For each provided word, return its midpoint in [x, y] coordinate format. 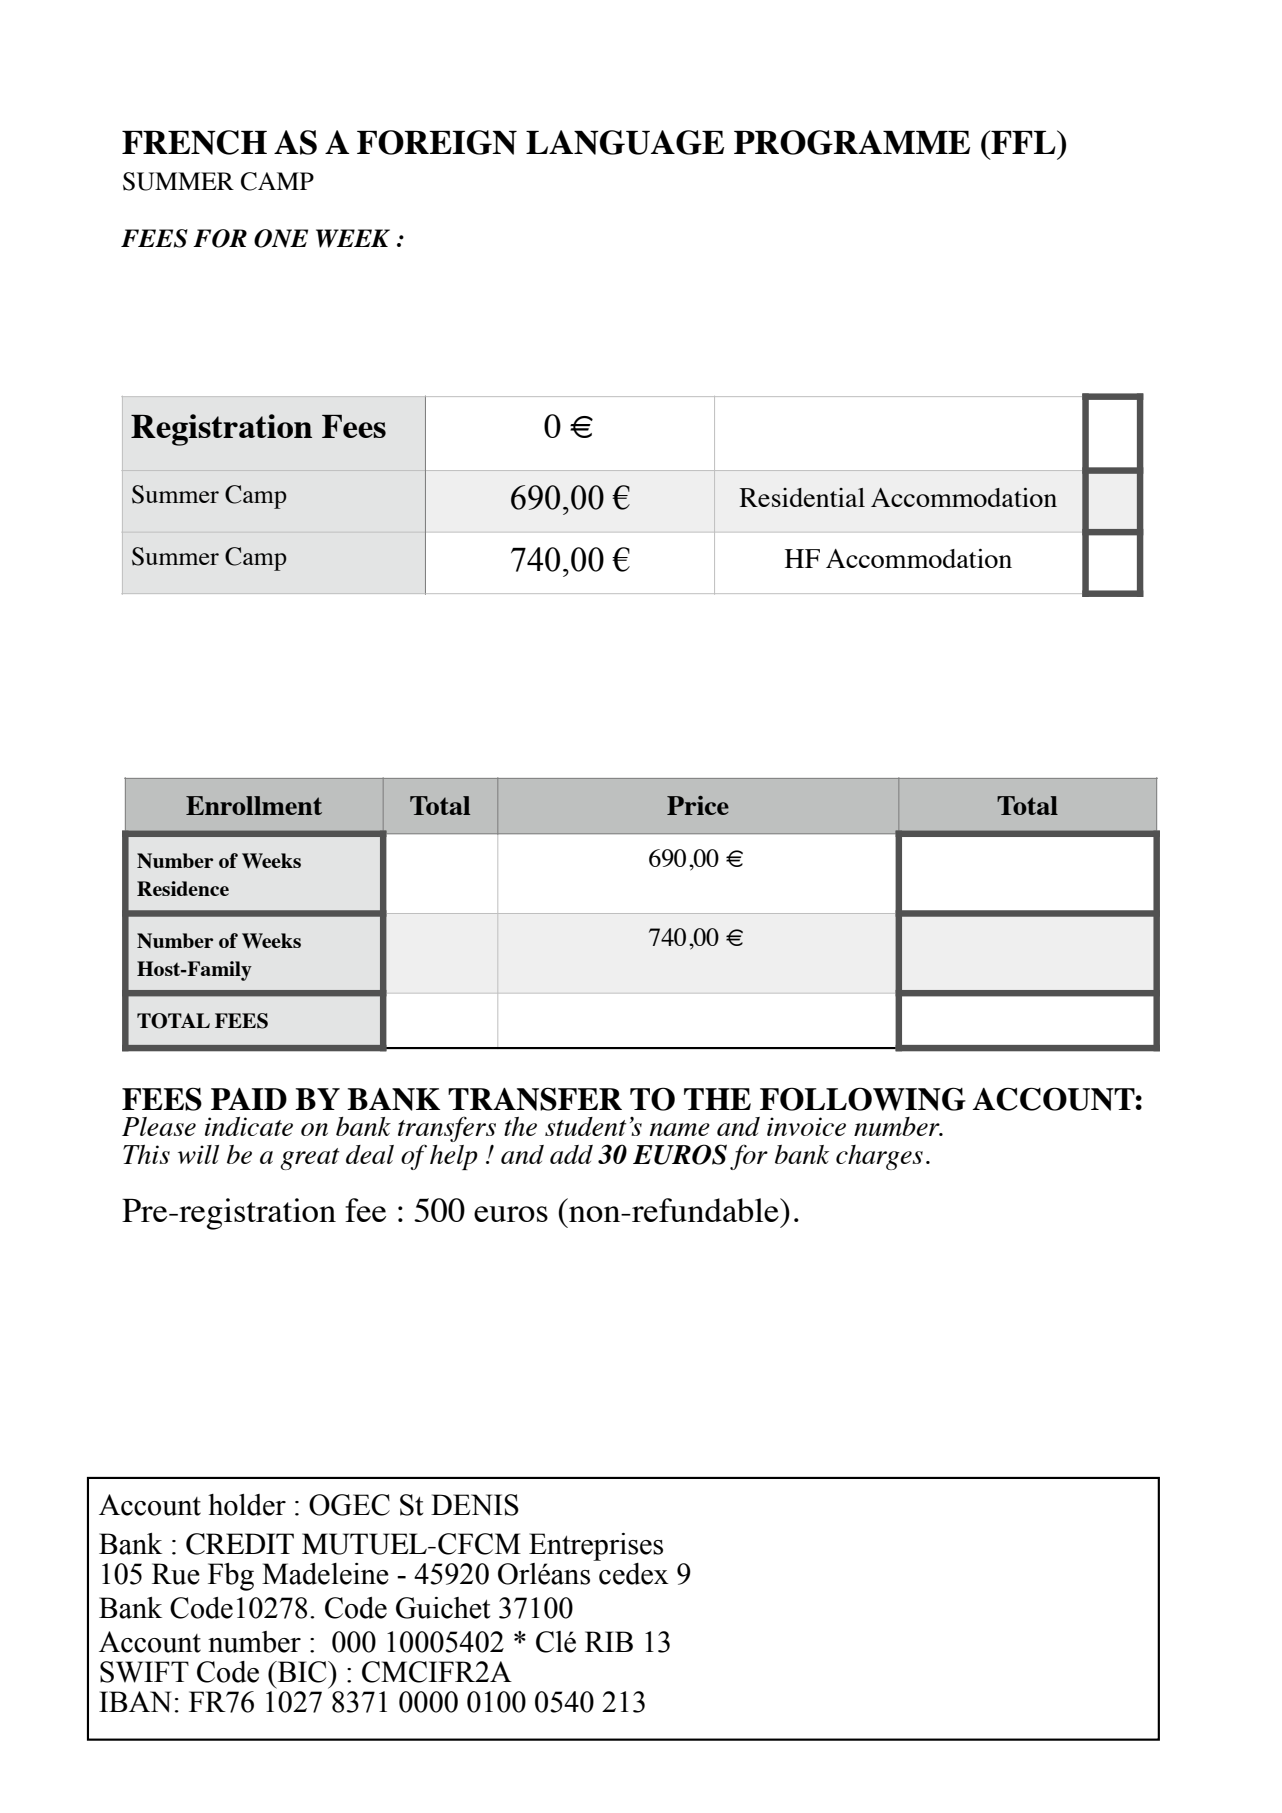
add [571, 1154]
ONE [281, 238]
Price [698, 805]
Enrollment [254, 805]
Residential [802, 497]
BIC [302, 1672]
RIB [609, 1641]
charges [879, 1157]
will [198, 1154]
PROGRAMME [852, 142]
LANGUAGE [625, 142]
